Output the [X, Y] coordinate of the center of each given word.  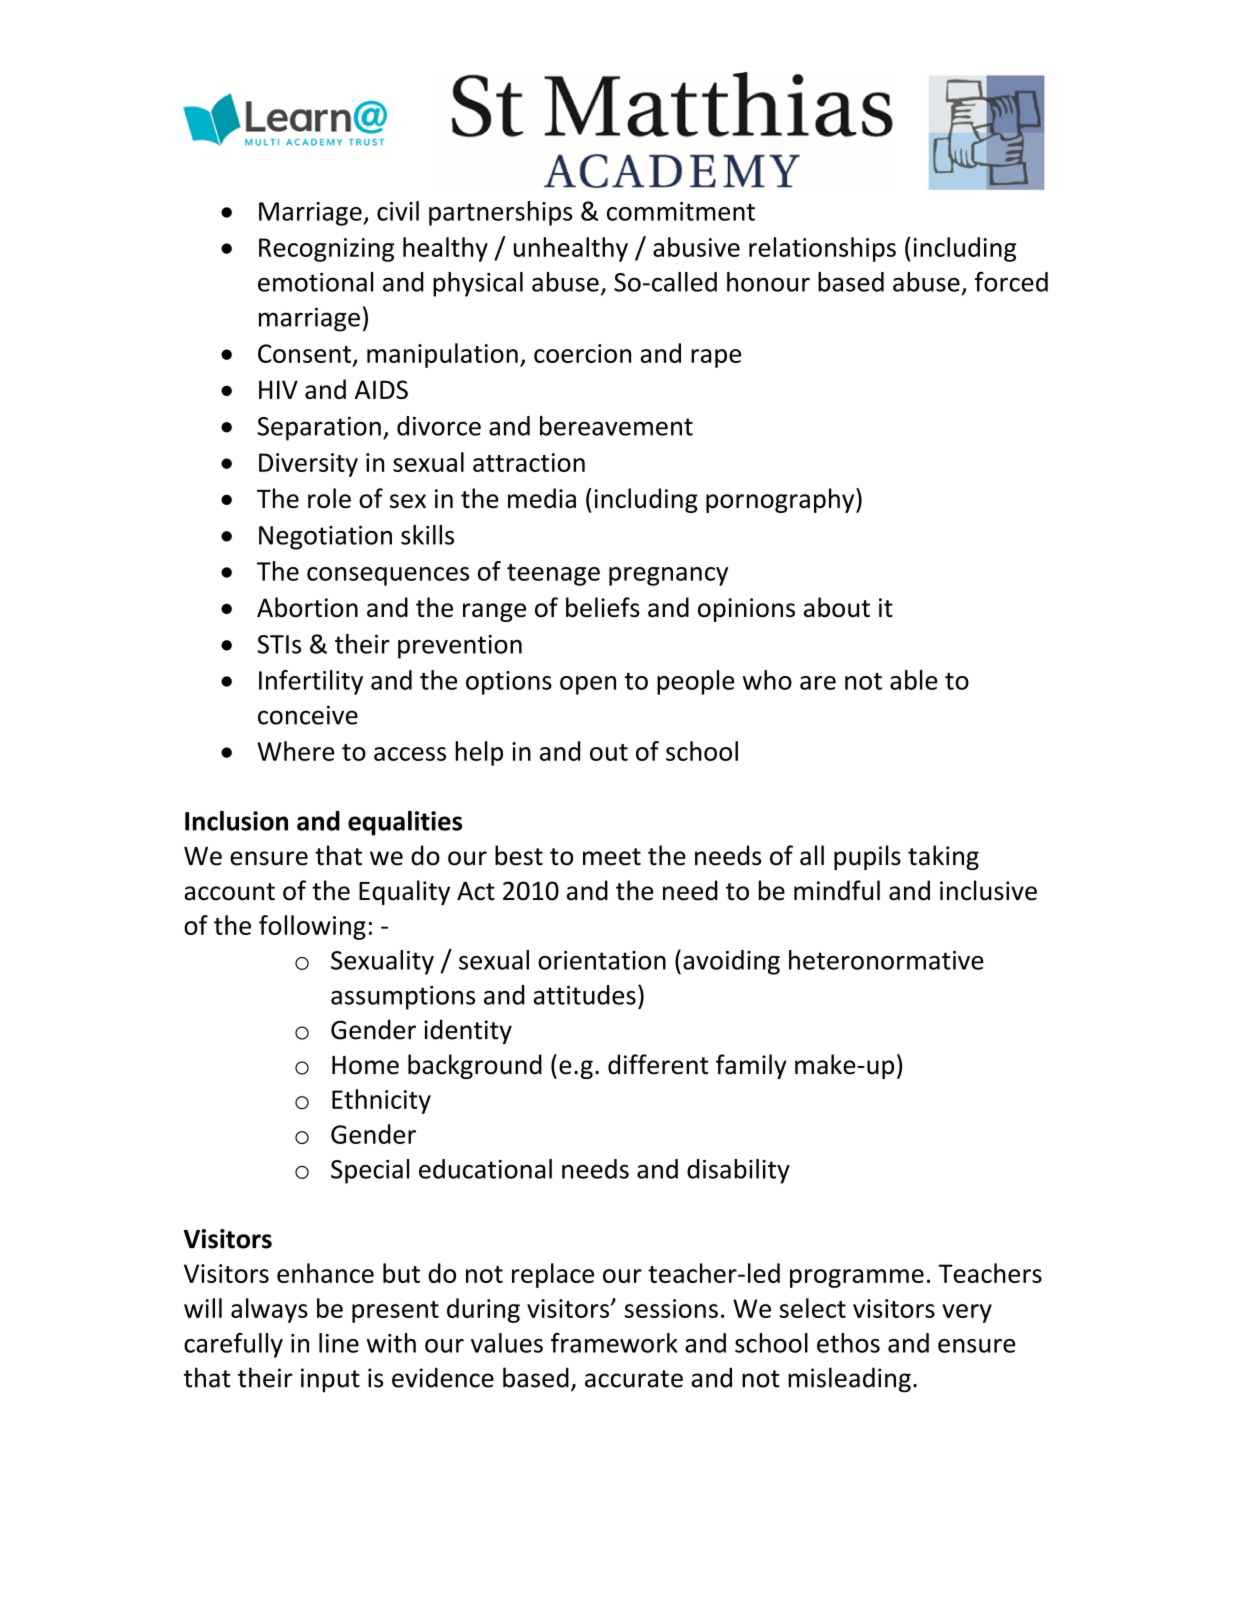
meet [612, 857]
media [542, 498]
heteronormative [886, 960]
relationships [822, 249]
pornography [781, 500]
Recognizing [326, 250]
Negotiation [325, 538]
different [658, 1064]
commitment [681, 211]
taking [943, 857]
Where [296, 751]
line [339, 1343]
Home [365, 1065]
